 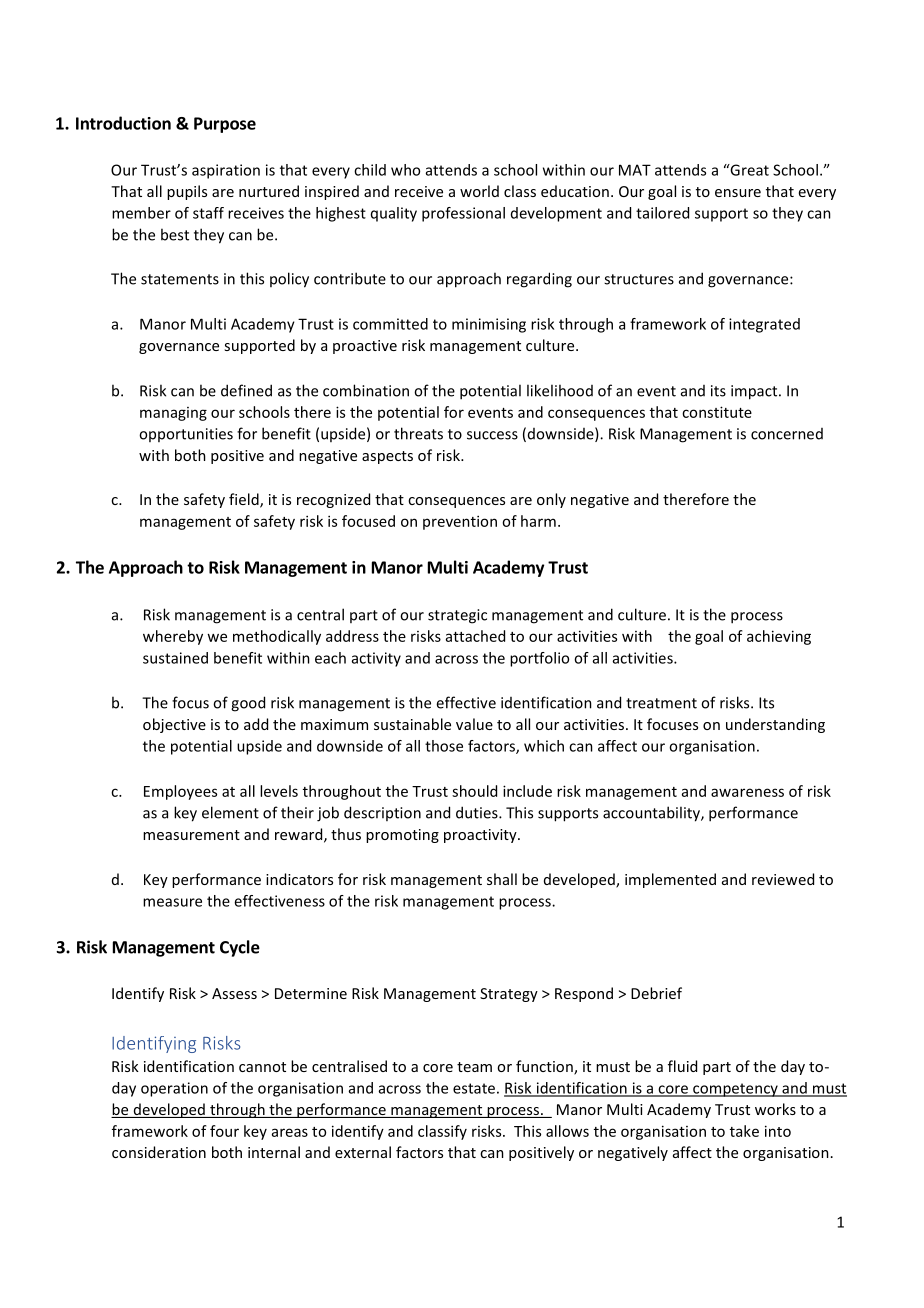 I want to click on estate, so click(x=474, y=1088).
